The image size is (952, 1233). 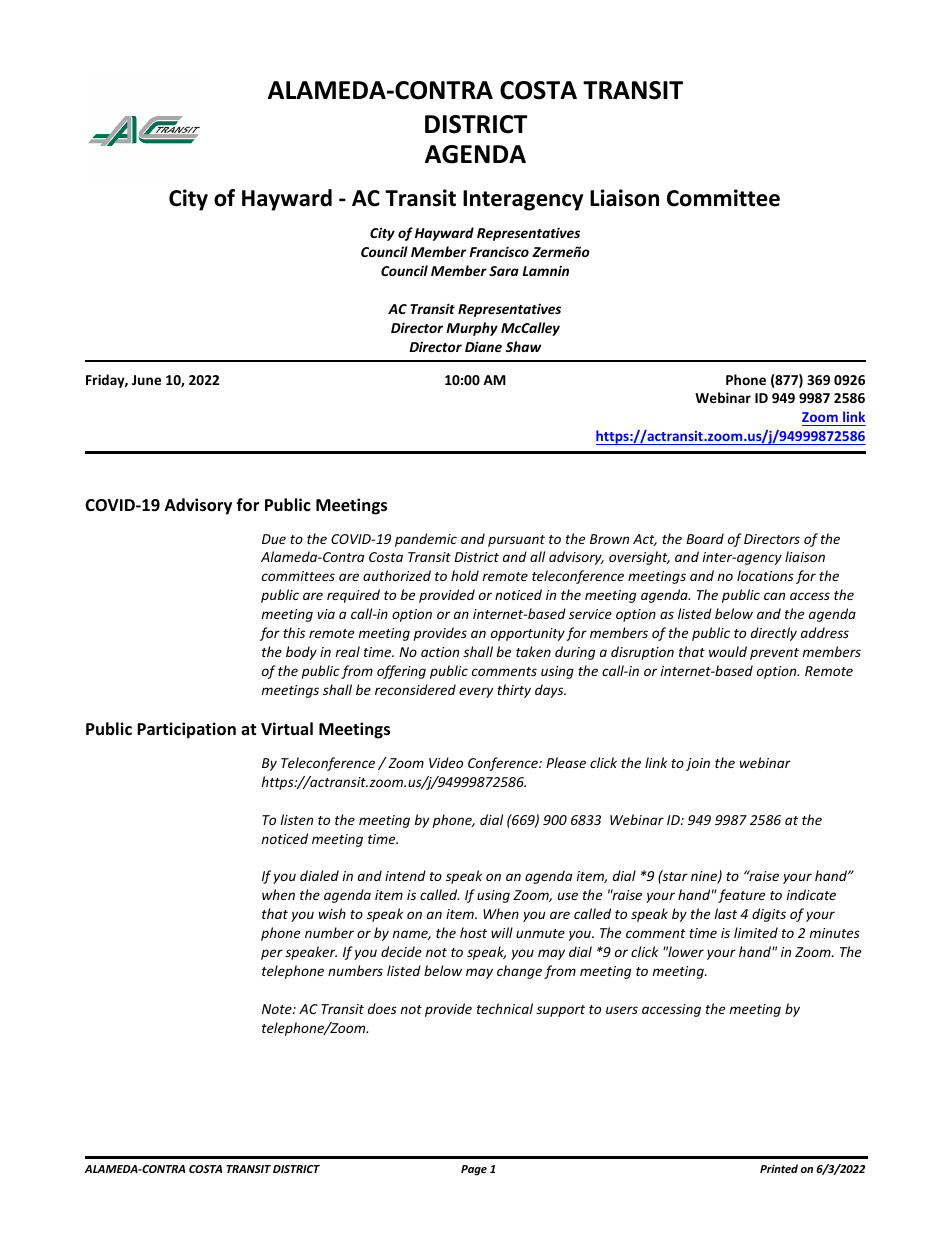 What do you see at coordinates (523, 346) in the document?
I see `Shaw` at bounding box center [523, 346].
